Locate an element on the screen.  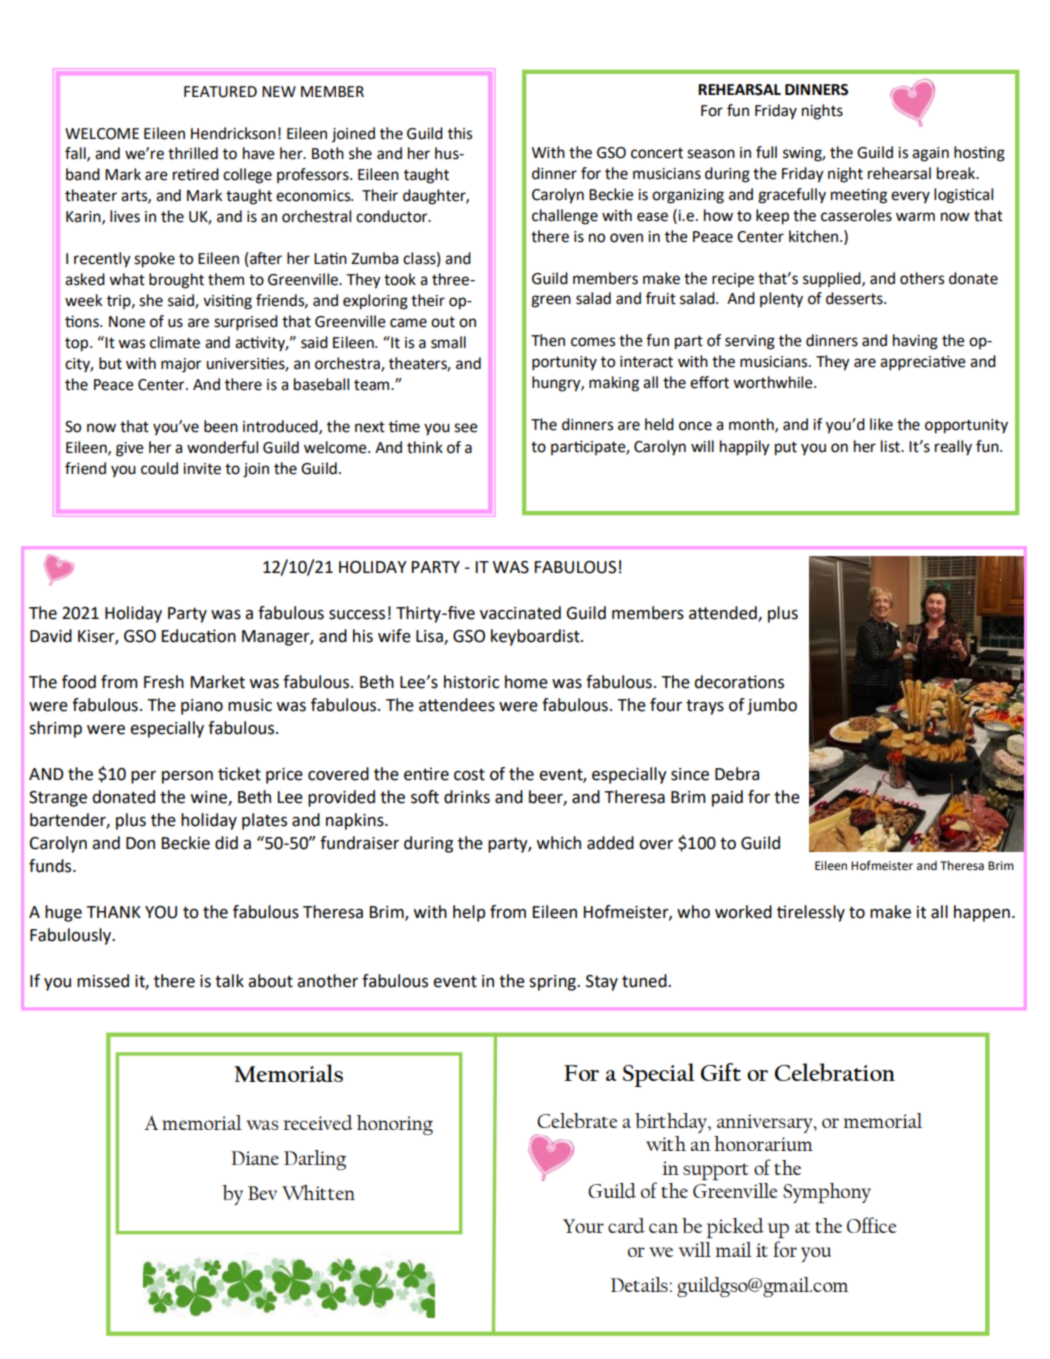
this is located at coordinates (460, 133).
